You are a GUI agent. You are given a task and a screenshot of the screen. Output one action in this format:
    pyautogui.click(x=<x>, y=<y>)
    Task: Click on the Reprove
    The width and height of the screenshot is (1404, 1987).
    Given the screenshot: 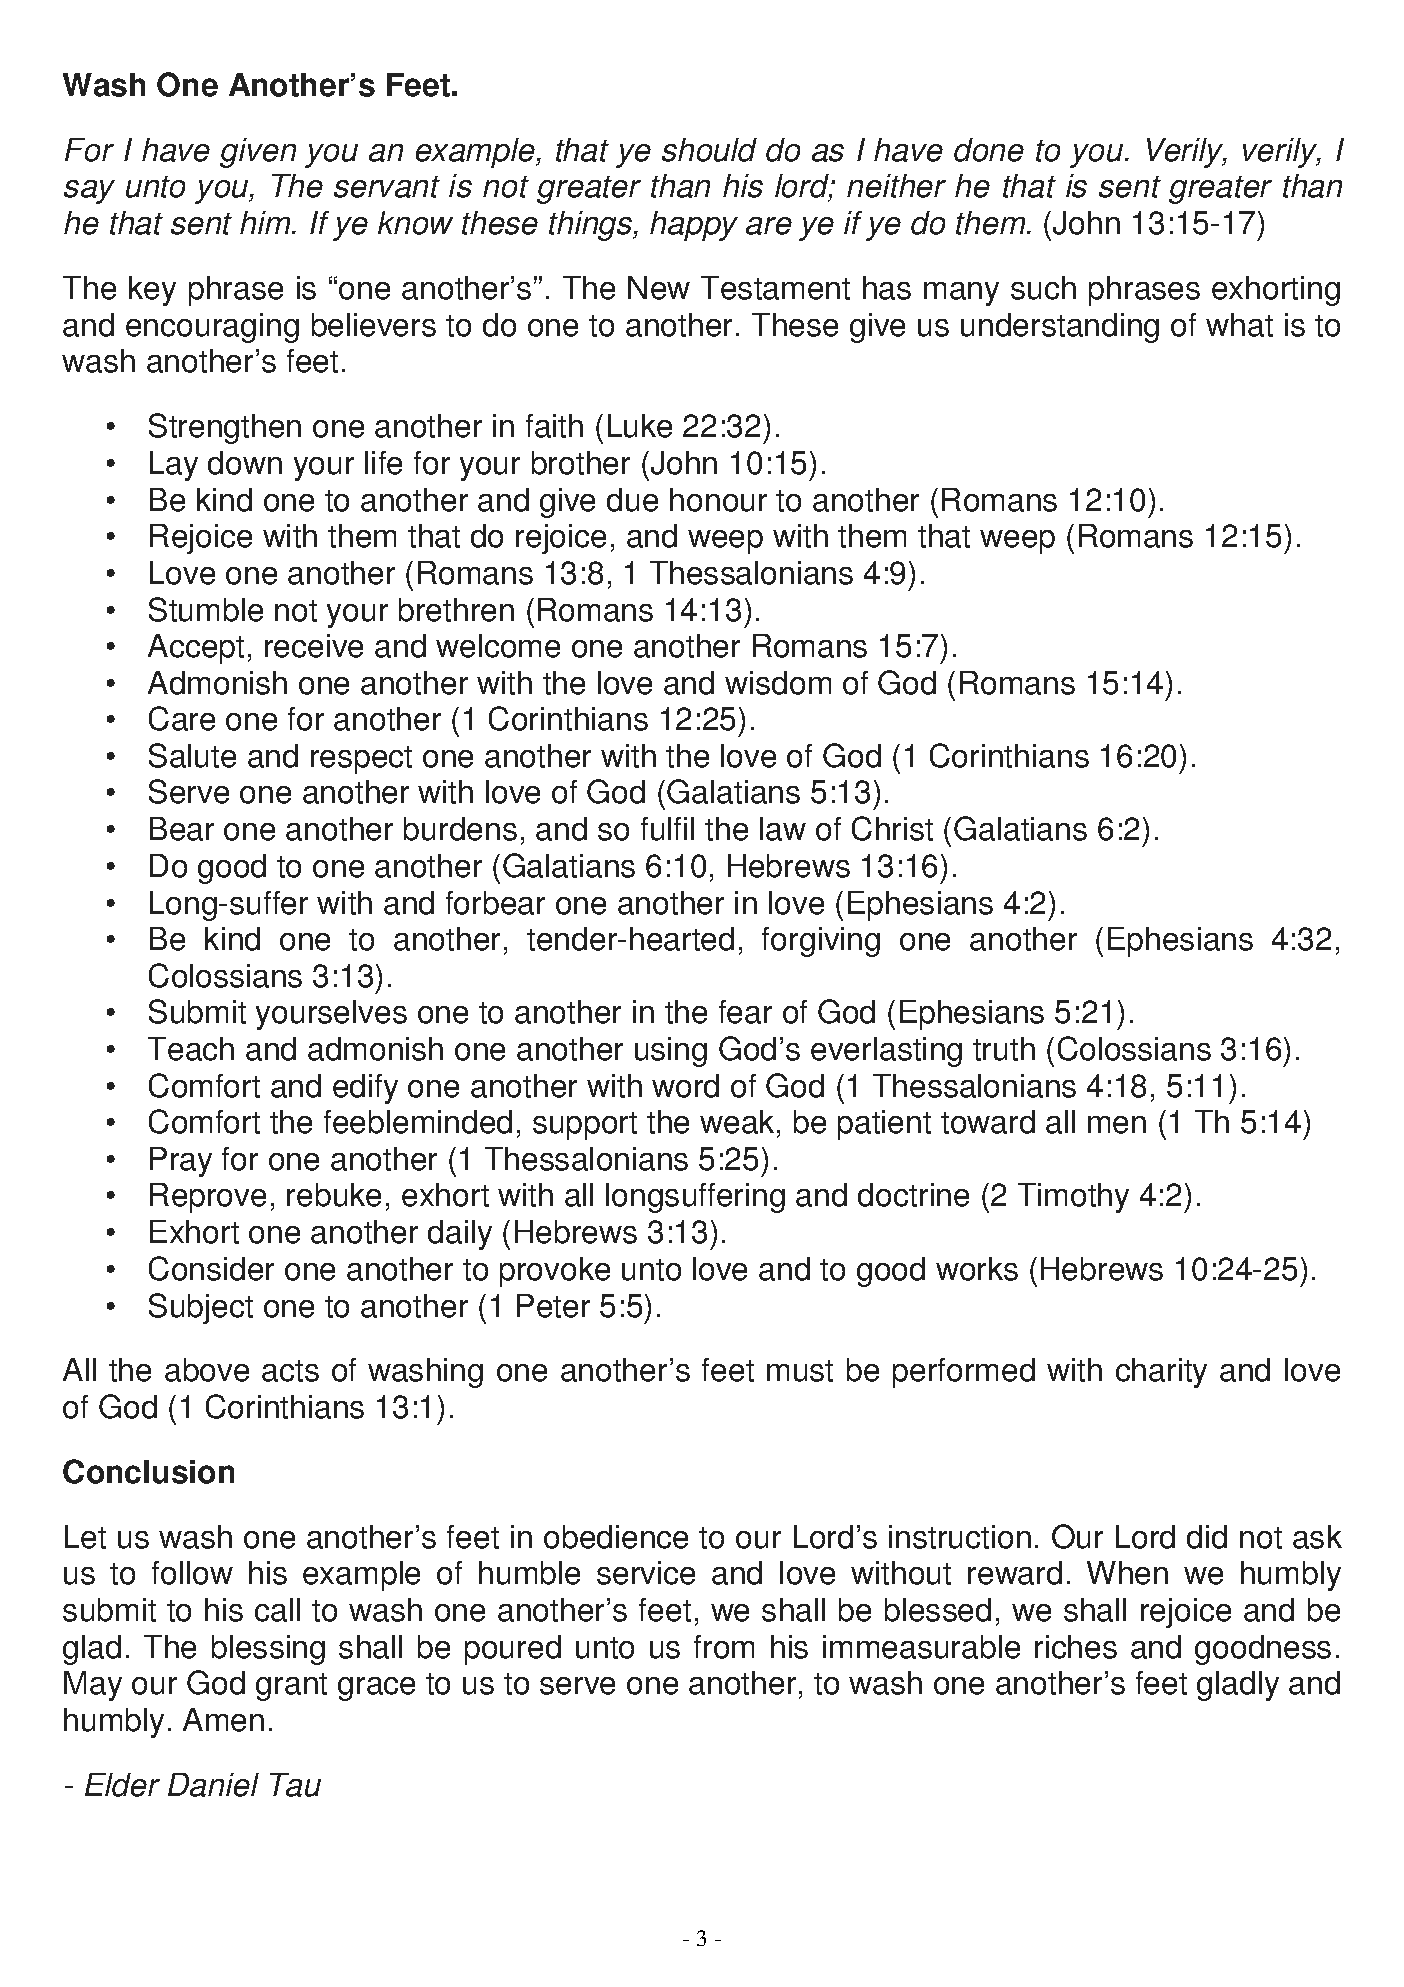 What is the action you would take?
    pyautogui.click(x=208, y=1198)
